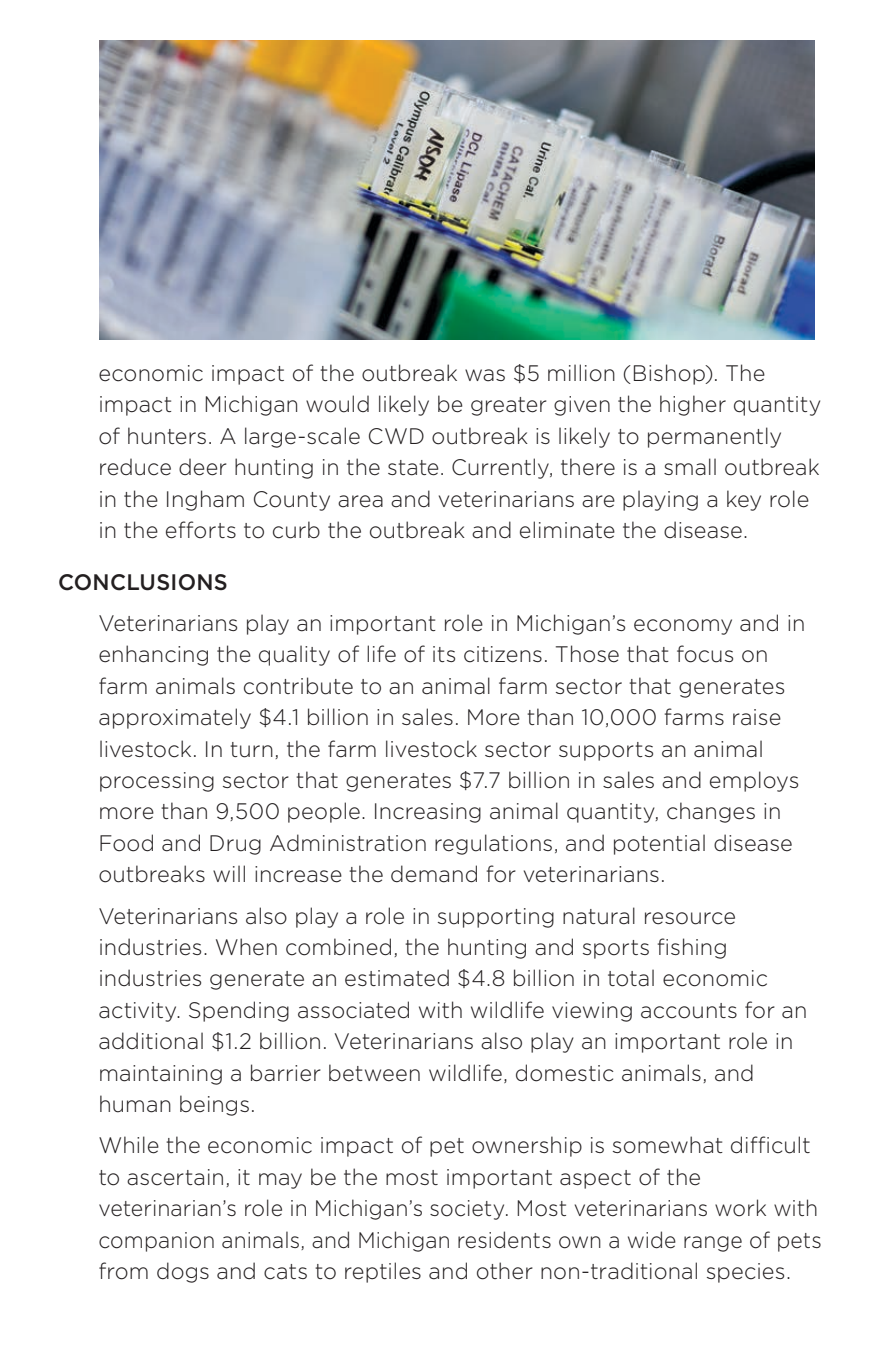  What do you see at coordinates (711, 812) in the image?
I see `changes` at bounding box center [711, 812].
